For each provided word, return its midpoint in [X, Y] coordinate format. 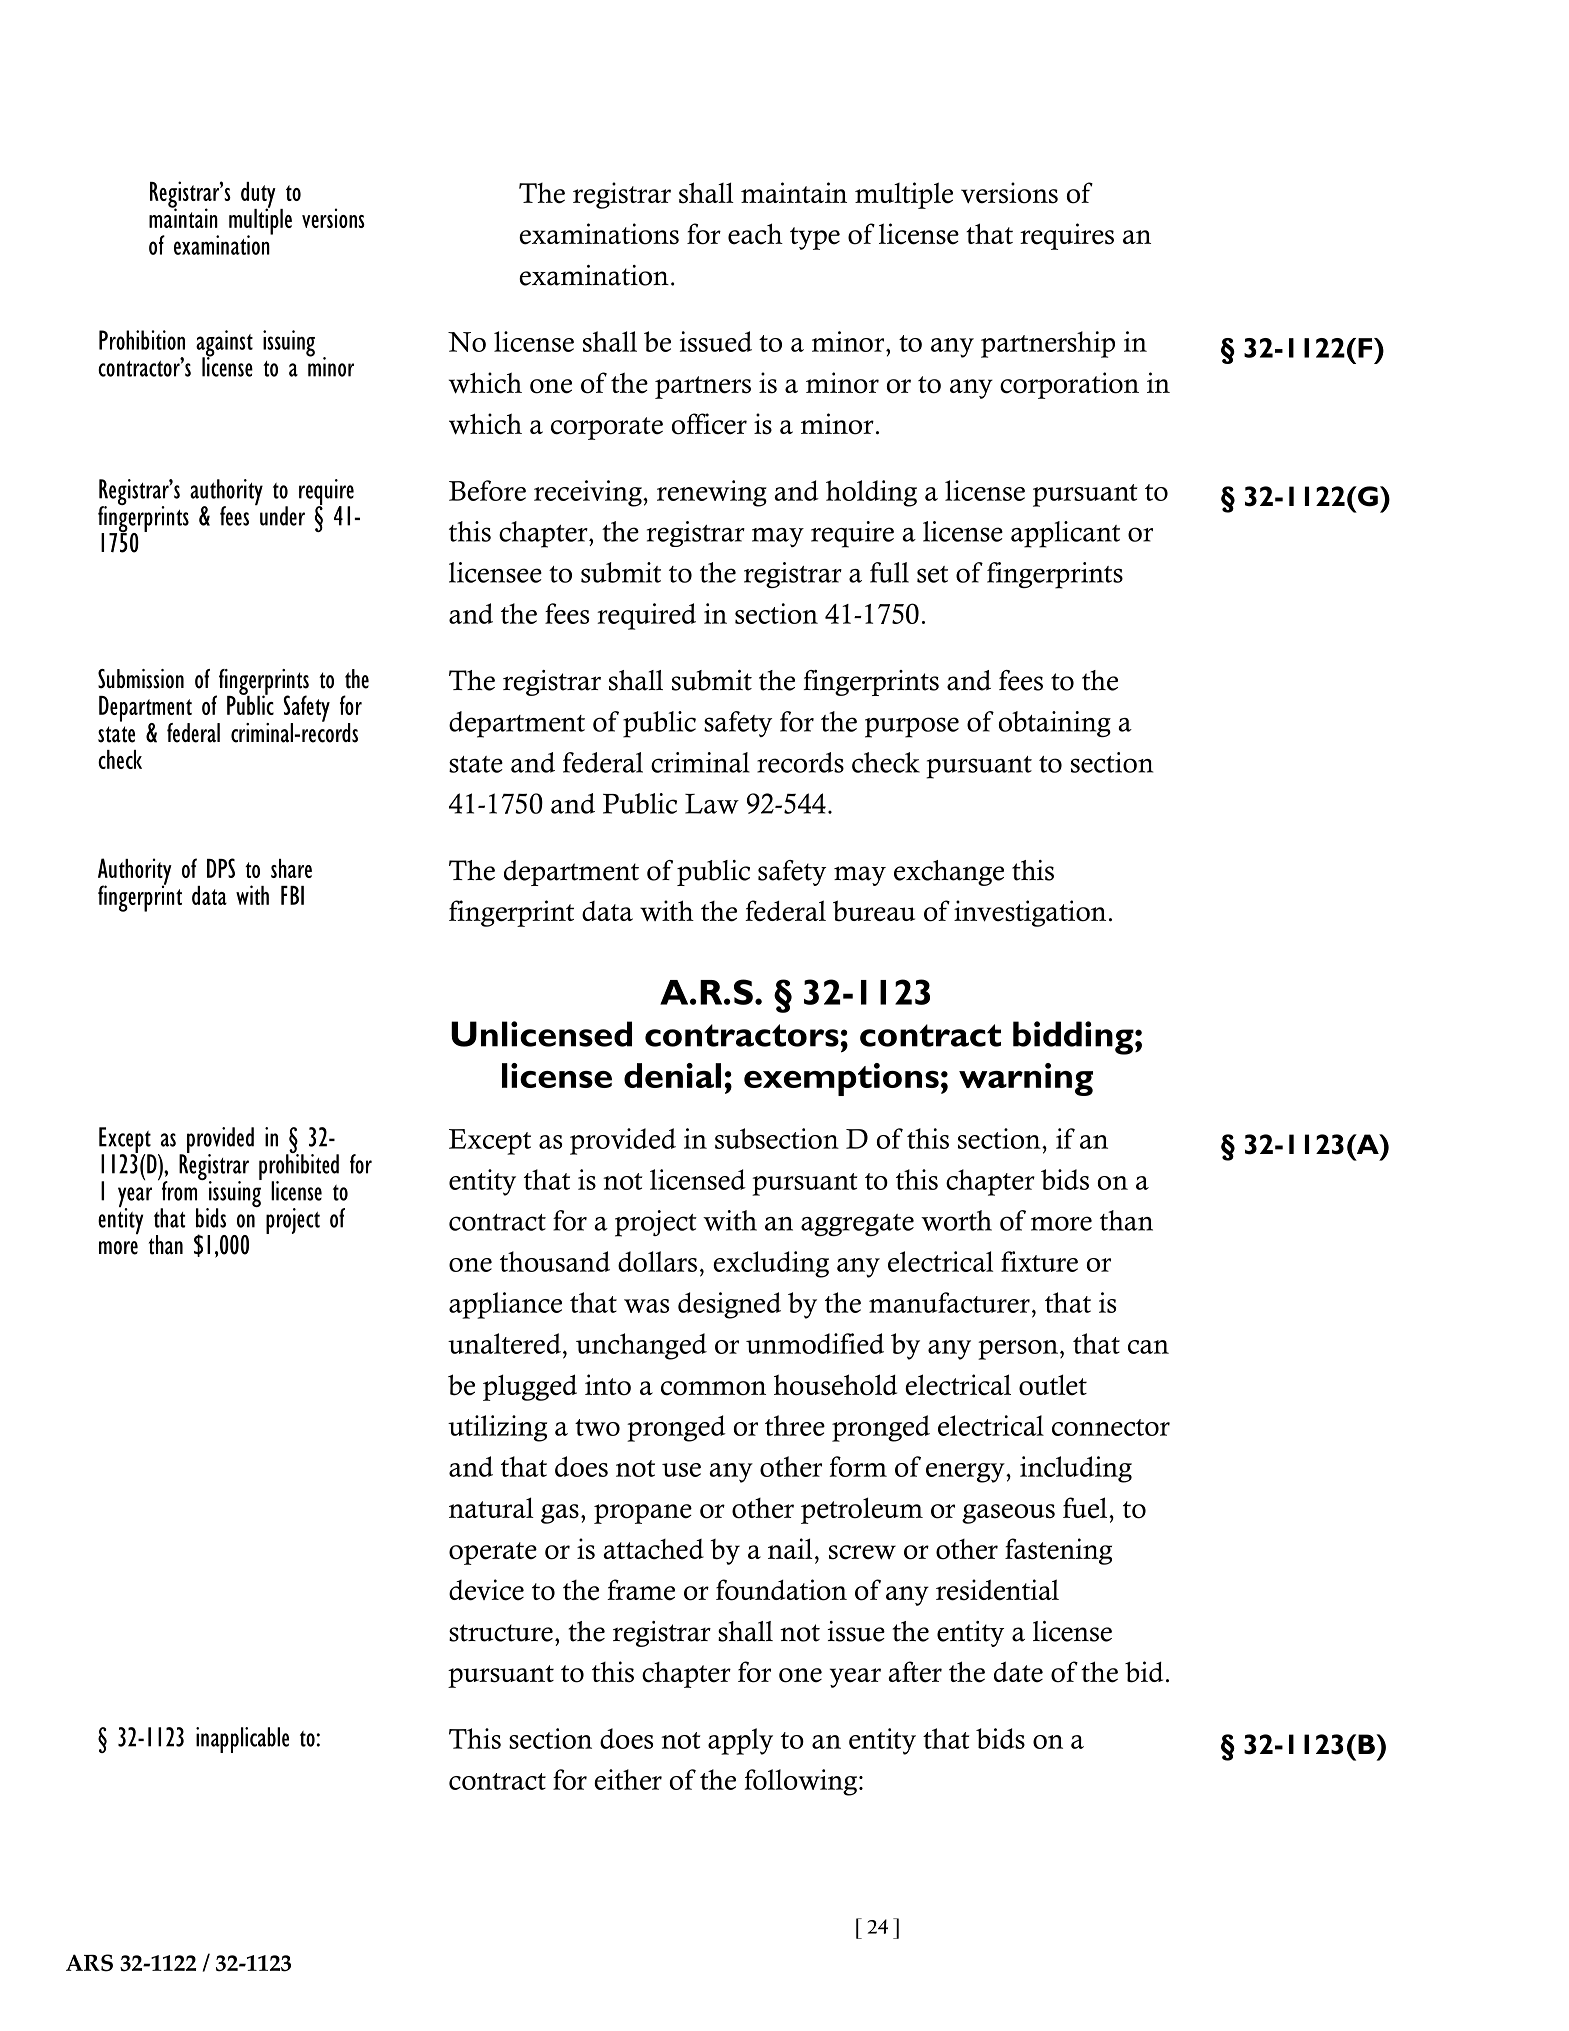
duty [258, 196]
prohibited [299, 1167]
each [755, 234]
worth [956, 1220]
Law [712, 804]
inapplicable [242, 1740]
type [815, 238]
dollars [657, 1261]
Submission [141, 679]
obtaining [1055, 724]
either [628, 1779]
